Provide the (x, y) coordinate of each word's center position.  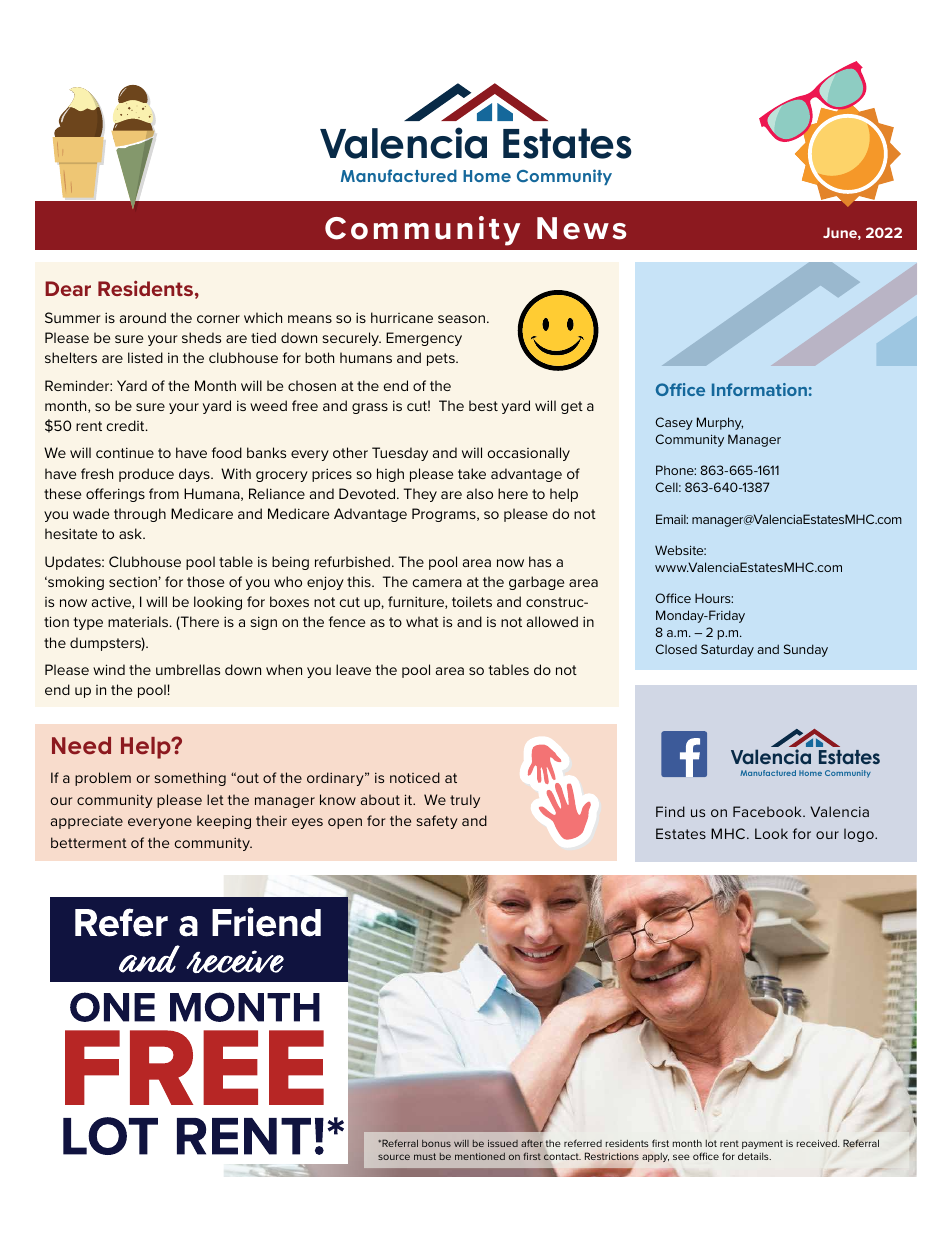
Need (81, 745)
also (480, 493)
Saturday (727, 650)
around (143, 317)
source (394, 1157)
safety (437, 822)
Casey (674, 423)
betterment (89, 842)
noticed (415, 777)
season (461, 319)
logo (860, 835)
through (140, 515)
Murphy (720, 423)
